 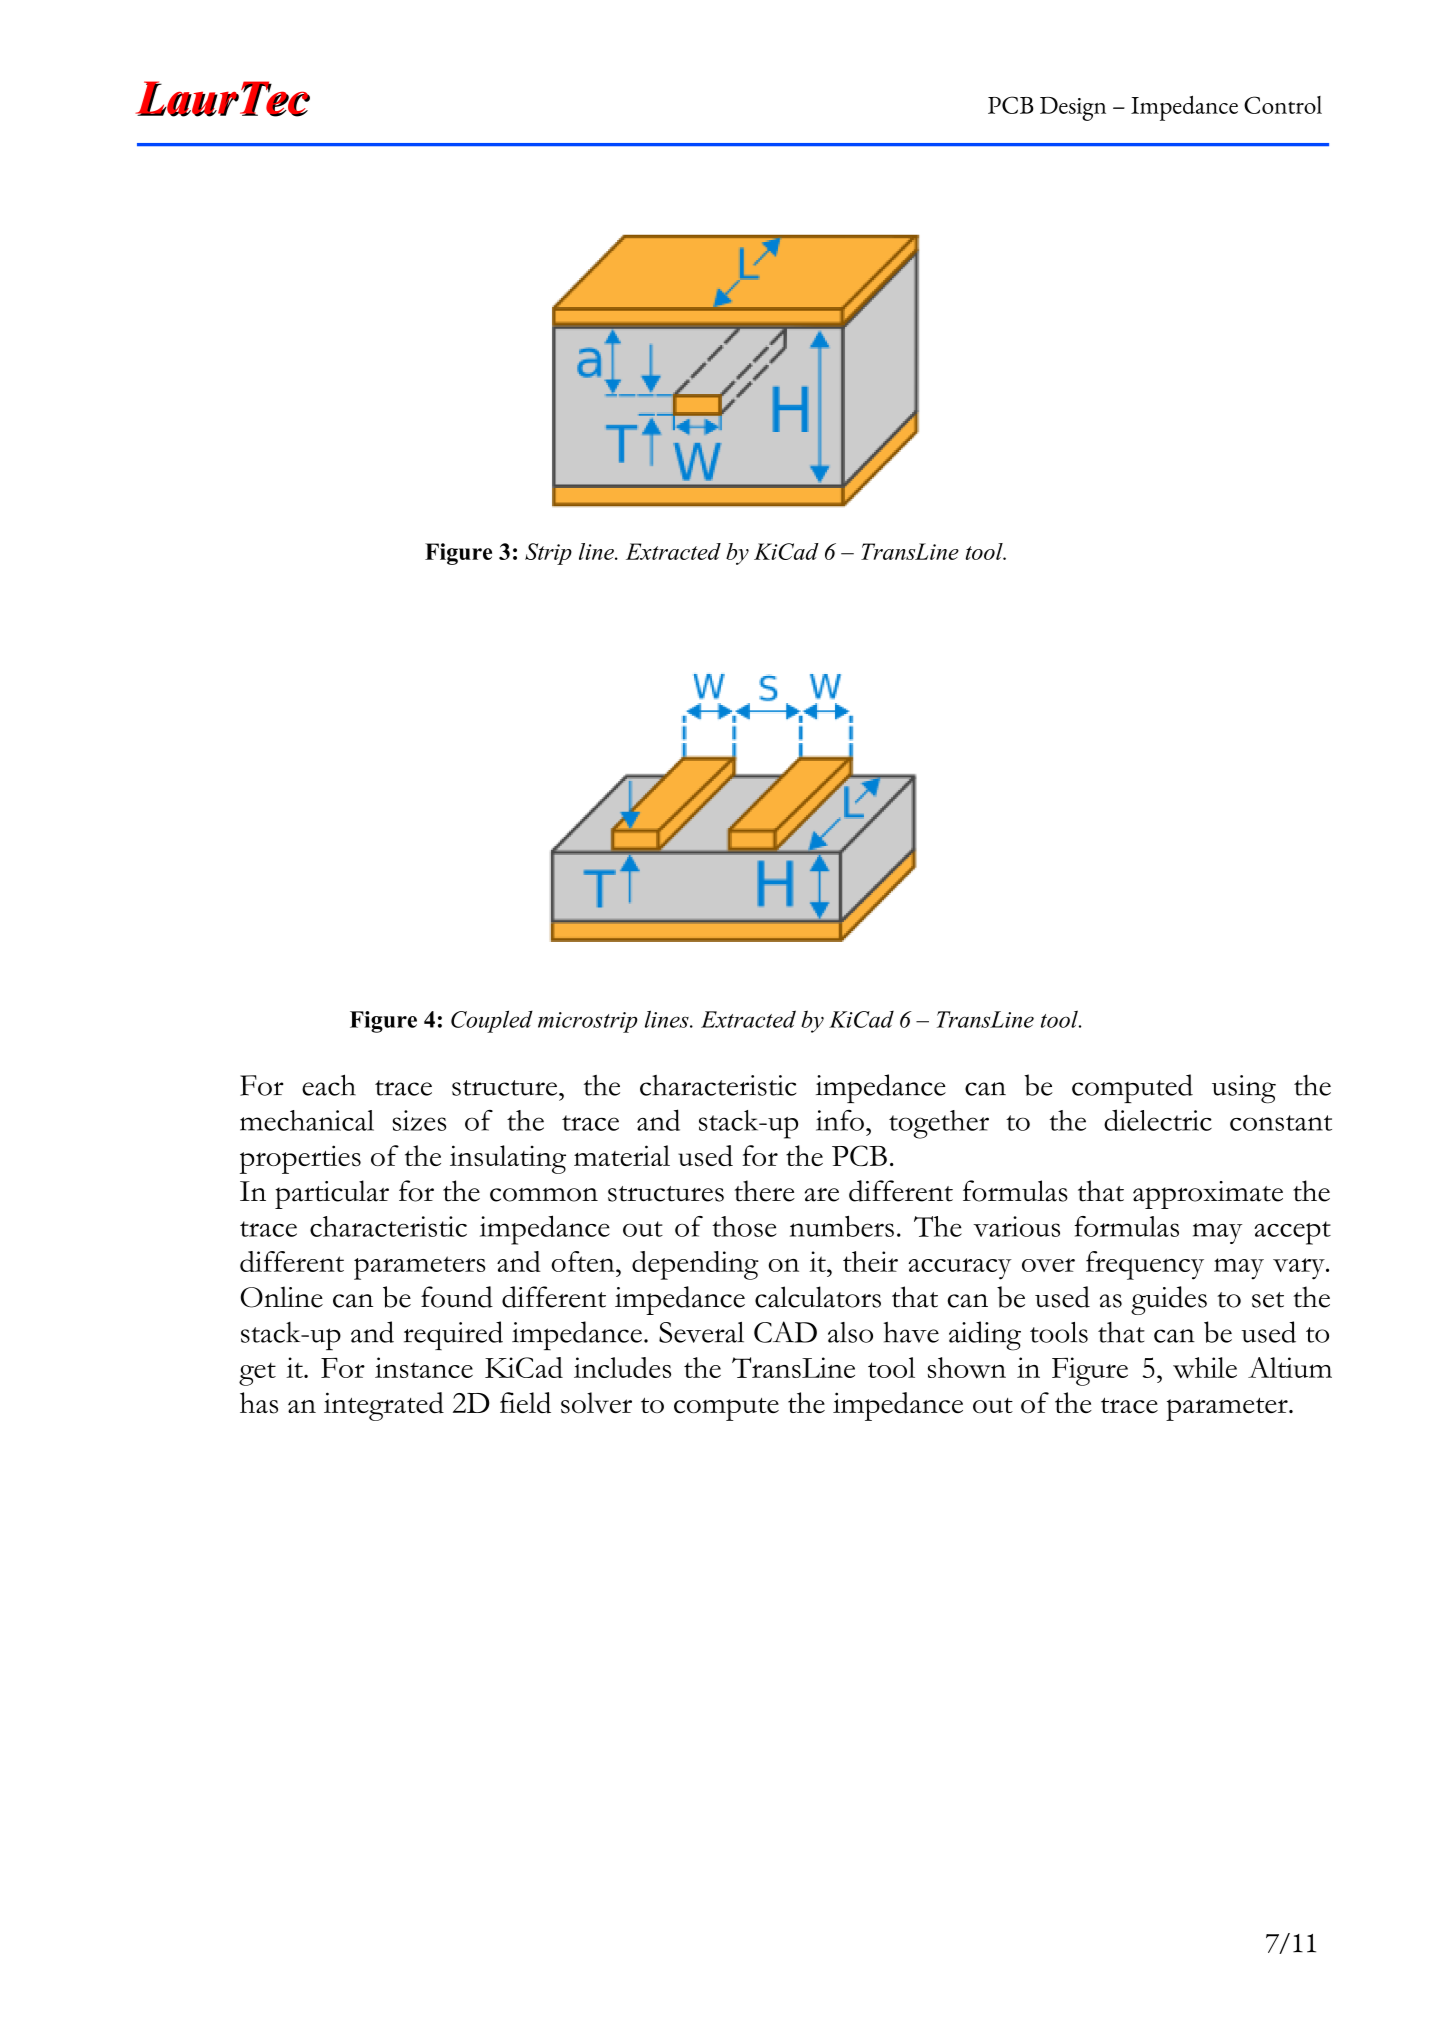 I want to click on info, so click(x=840, y=1120).
